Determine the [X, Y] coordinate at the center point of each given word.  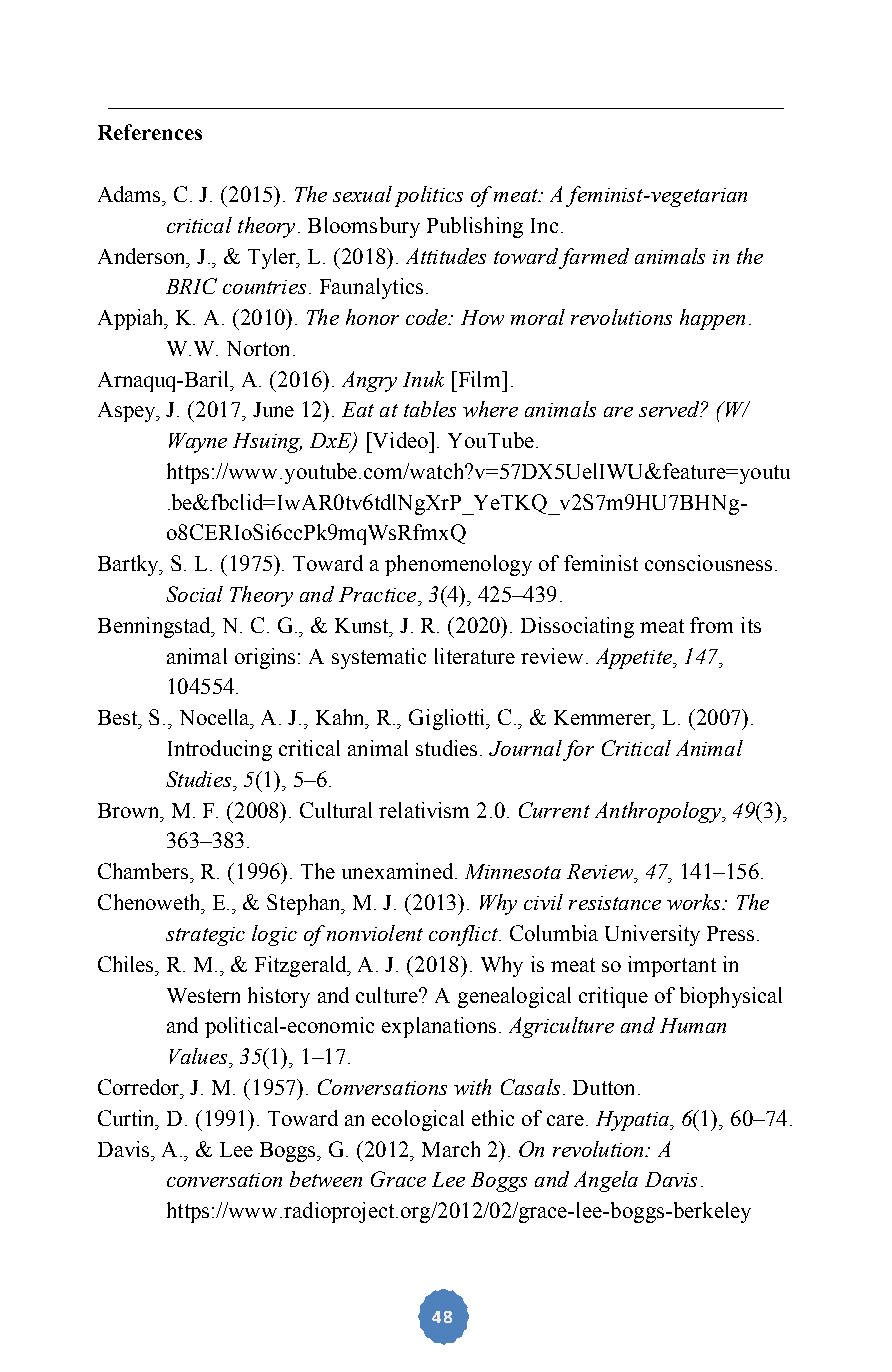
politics [429, 196]
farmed [594, 258]
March [451, 1149]
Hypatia [633, 1121]
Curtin [128, 1119]
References [150, 132]
